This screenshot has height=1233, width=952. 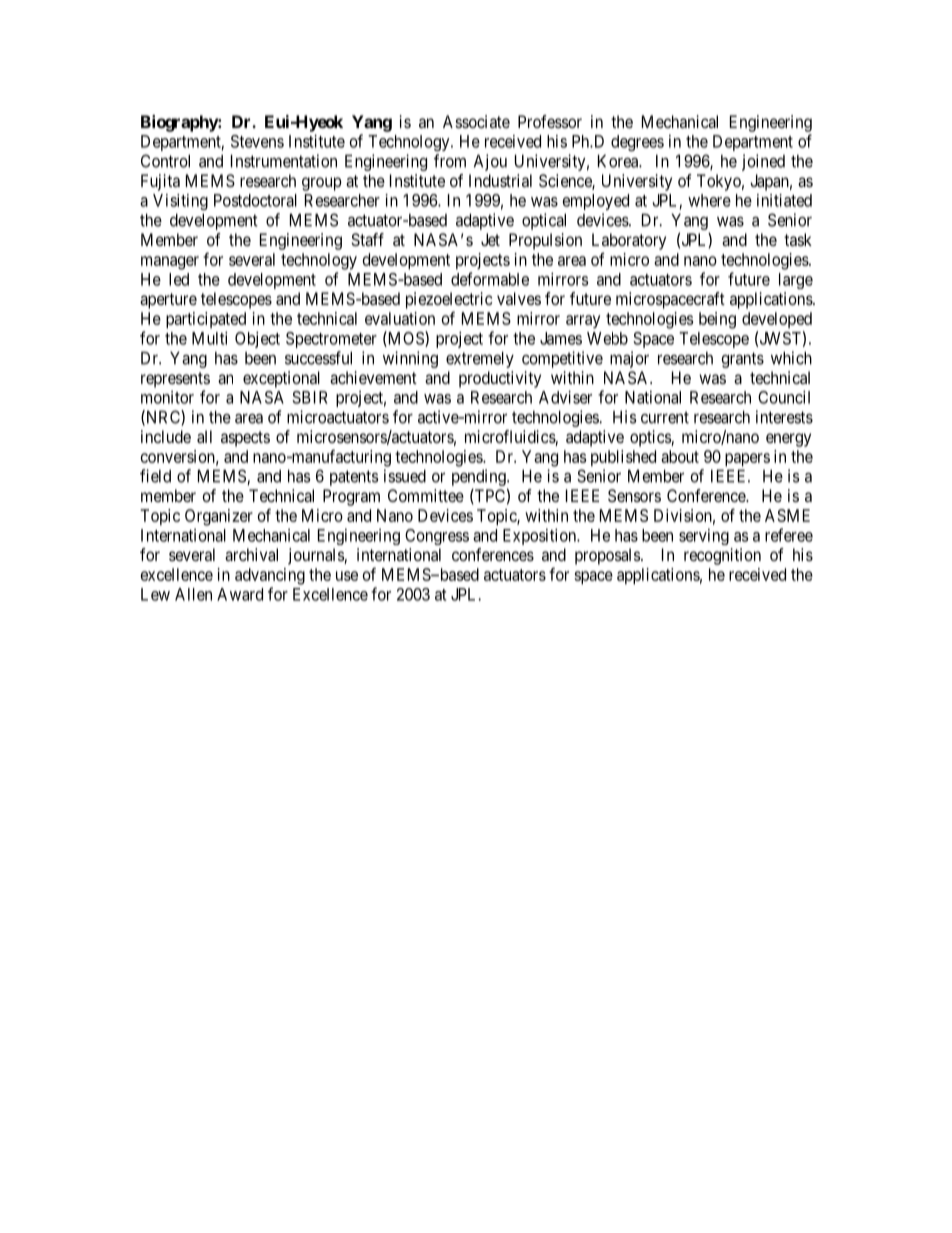 I want to click on aspects, so click(x=245, y=439).
